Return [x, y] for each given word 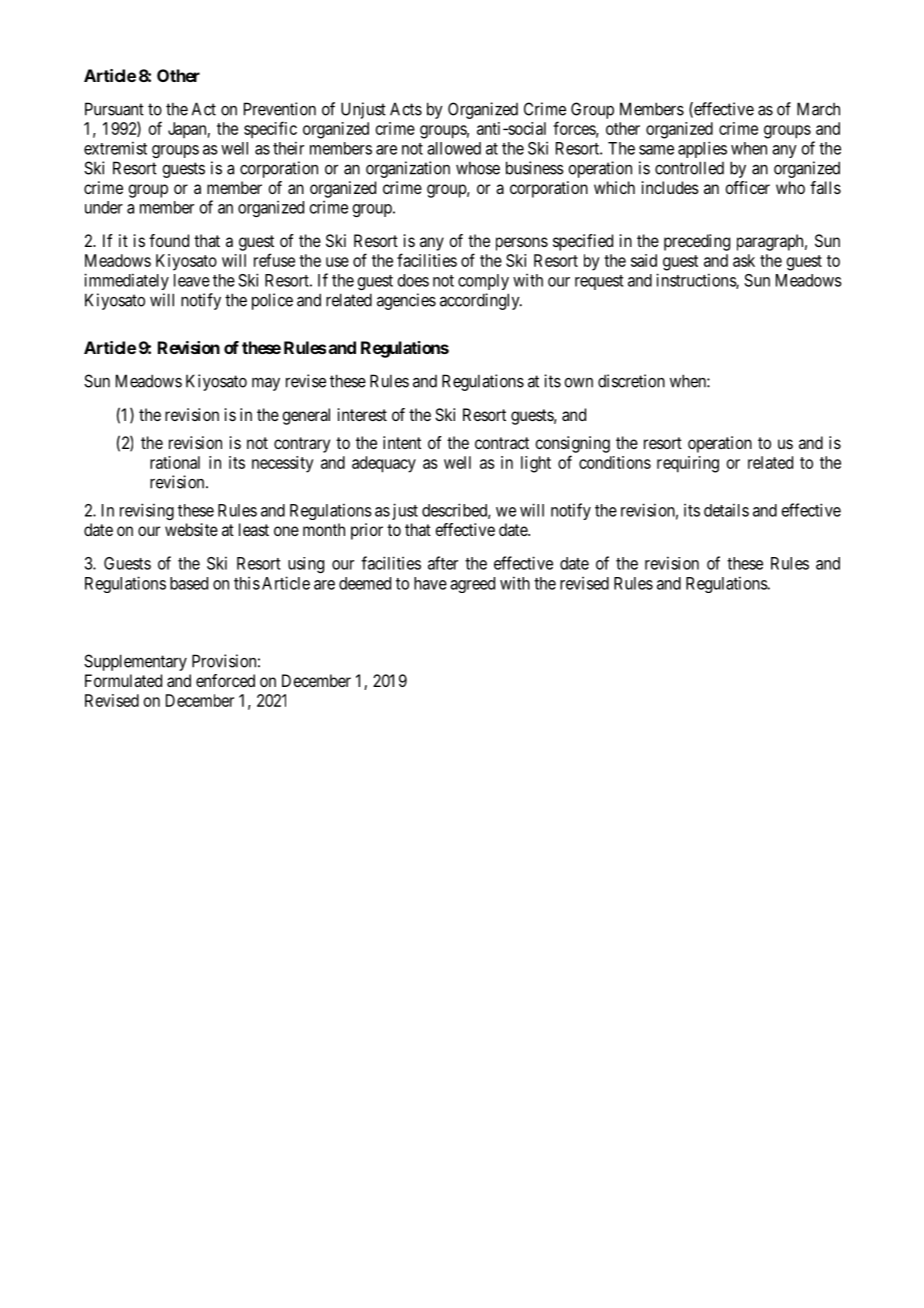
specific [270, 129]
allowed [454, 148]
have [430, 583]
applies [702, 149]
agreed [472, 585]
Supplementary [135, 662]
